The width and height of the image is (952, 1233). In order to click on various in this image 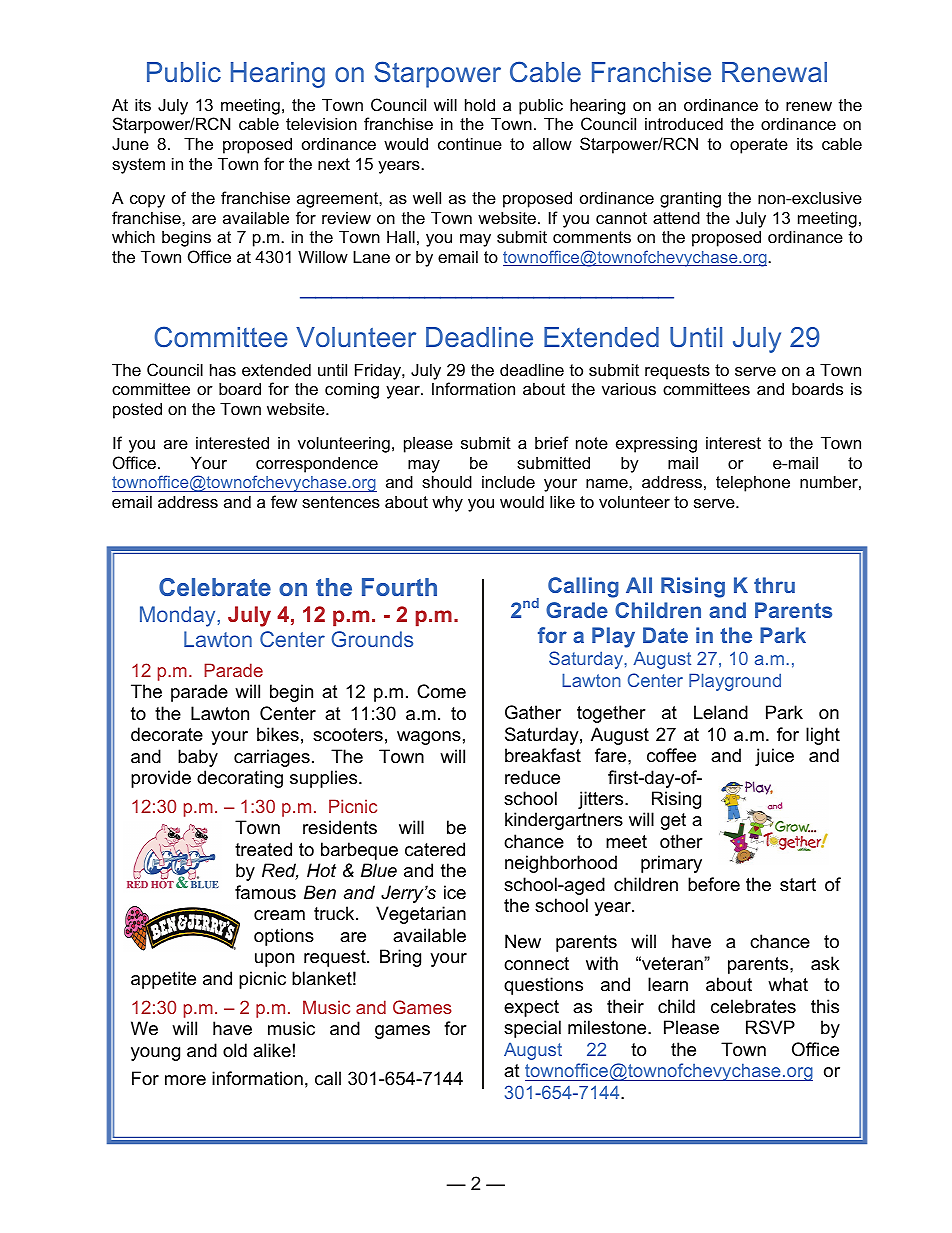, I will do `click(629, 388)`.
